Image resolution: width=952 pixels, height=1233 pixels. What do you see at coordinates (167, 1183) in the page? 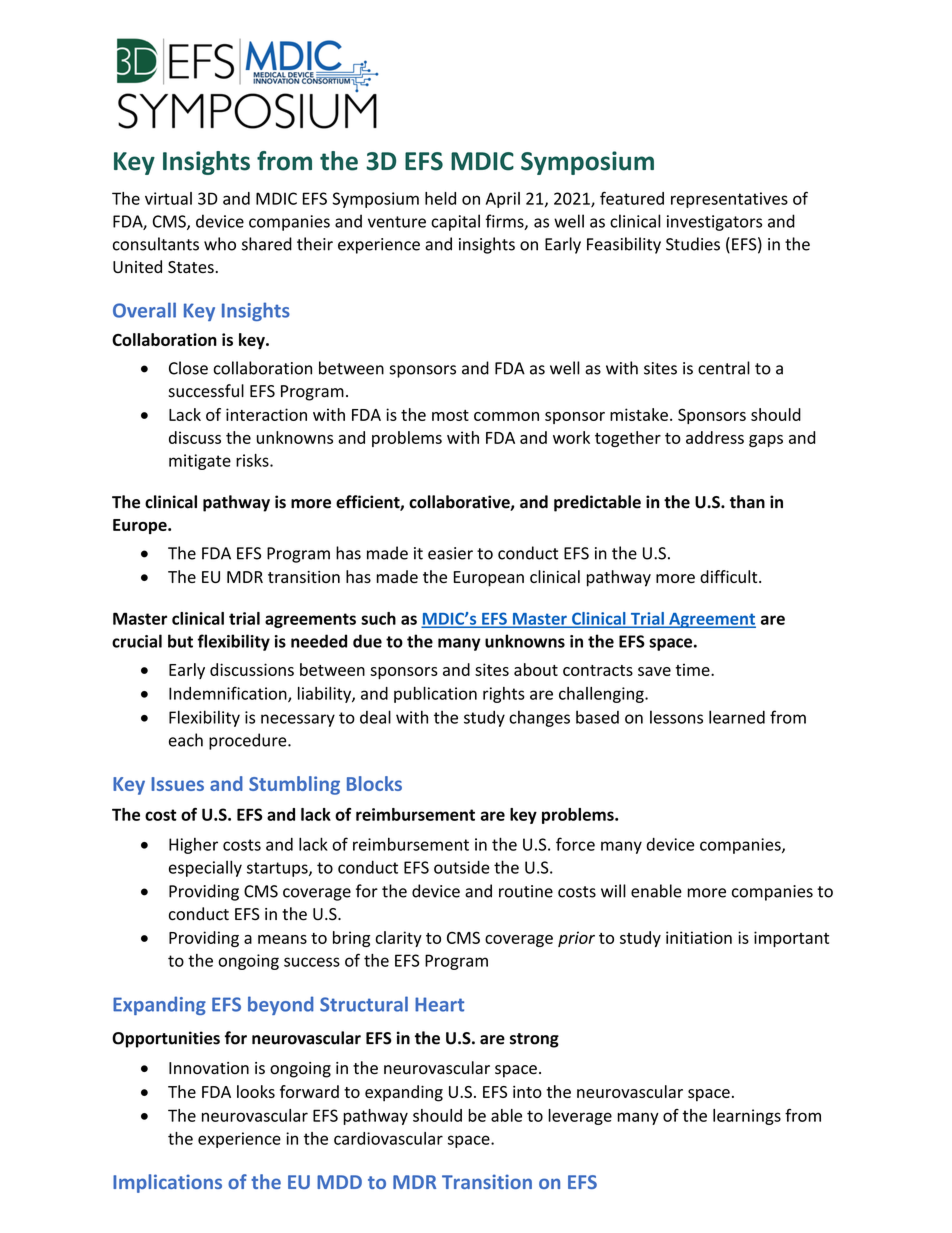
I see `Implications` at bounding box center [167, 1183].
